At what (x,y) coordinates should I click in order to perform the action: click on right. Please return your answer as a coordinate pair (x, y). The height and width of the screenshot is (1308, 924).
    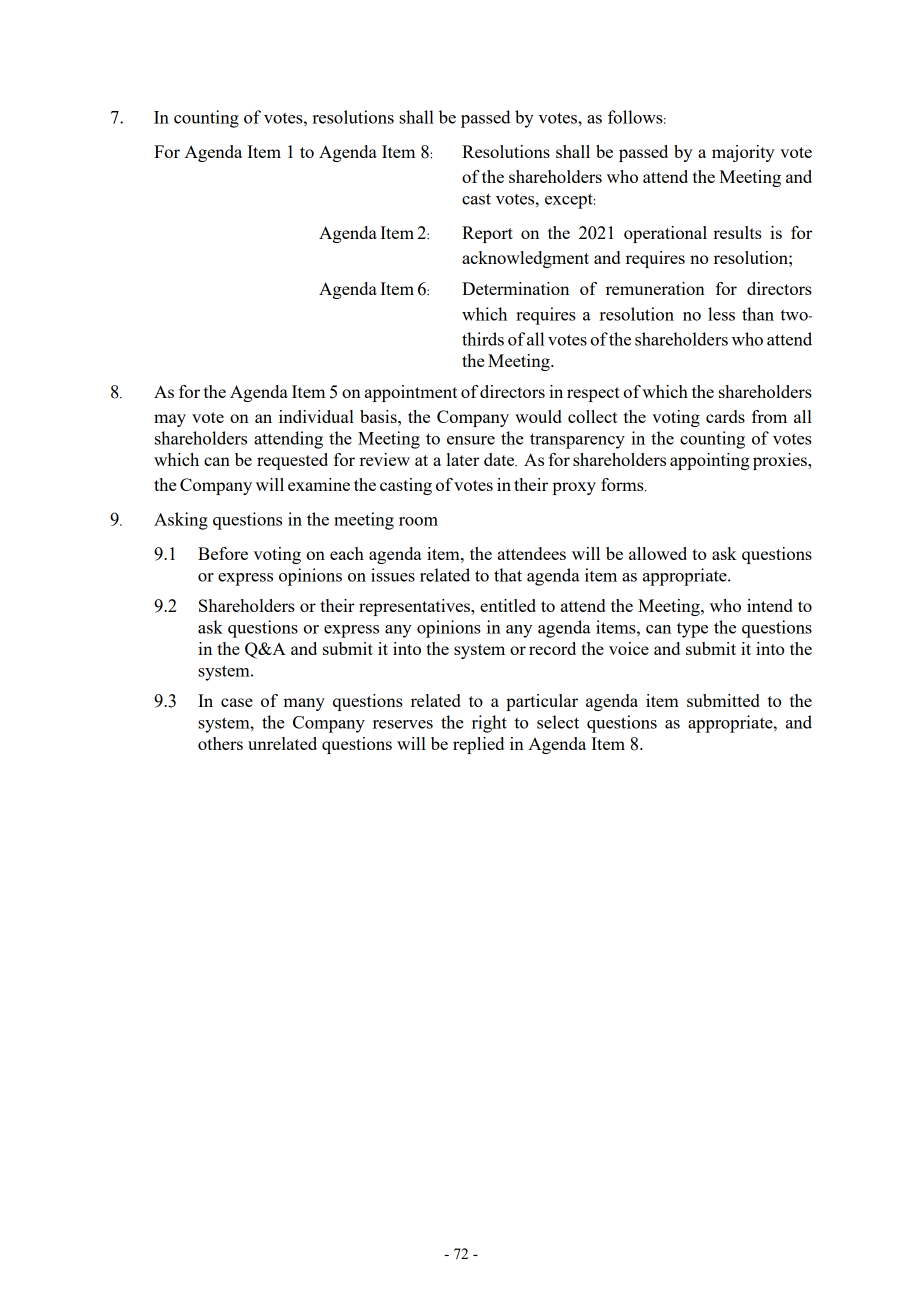
    Looking at the image, I should click on (489, 724).
